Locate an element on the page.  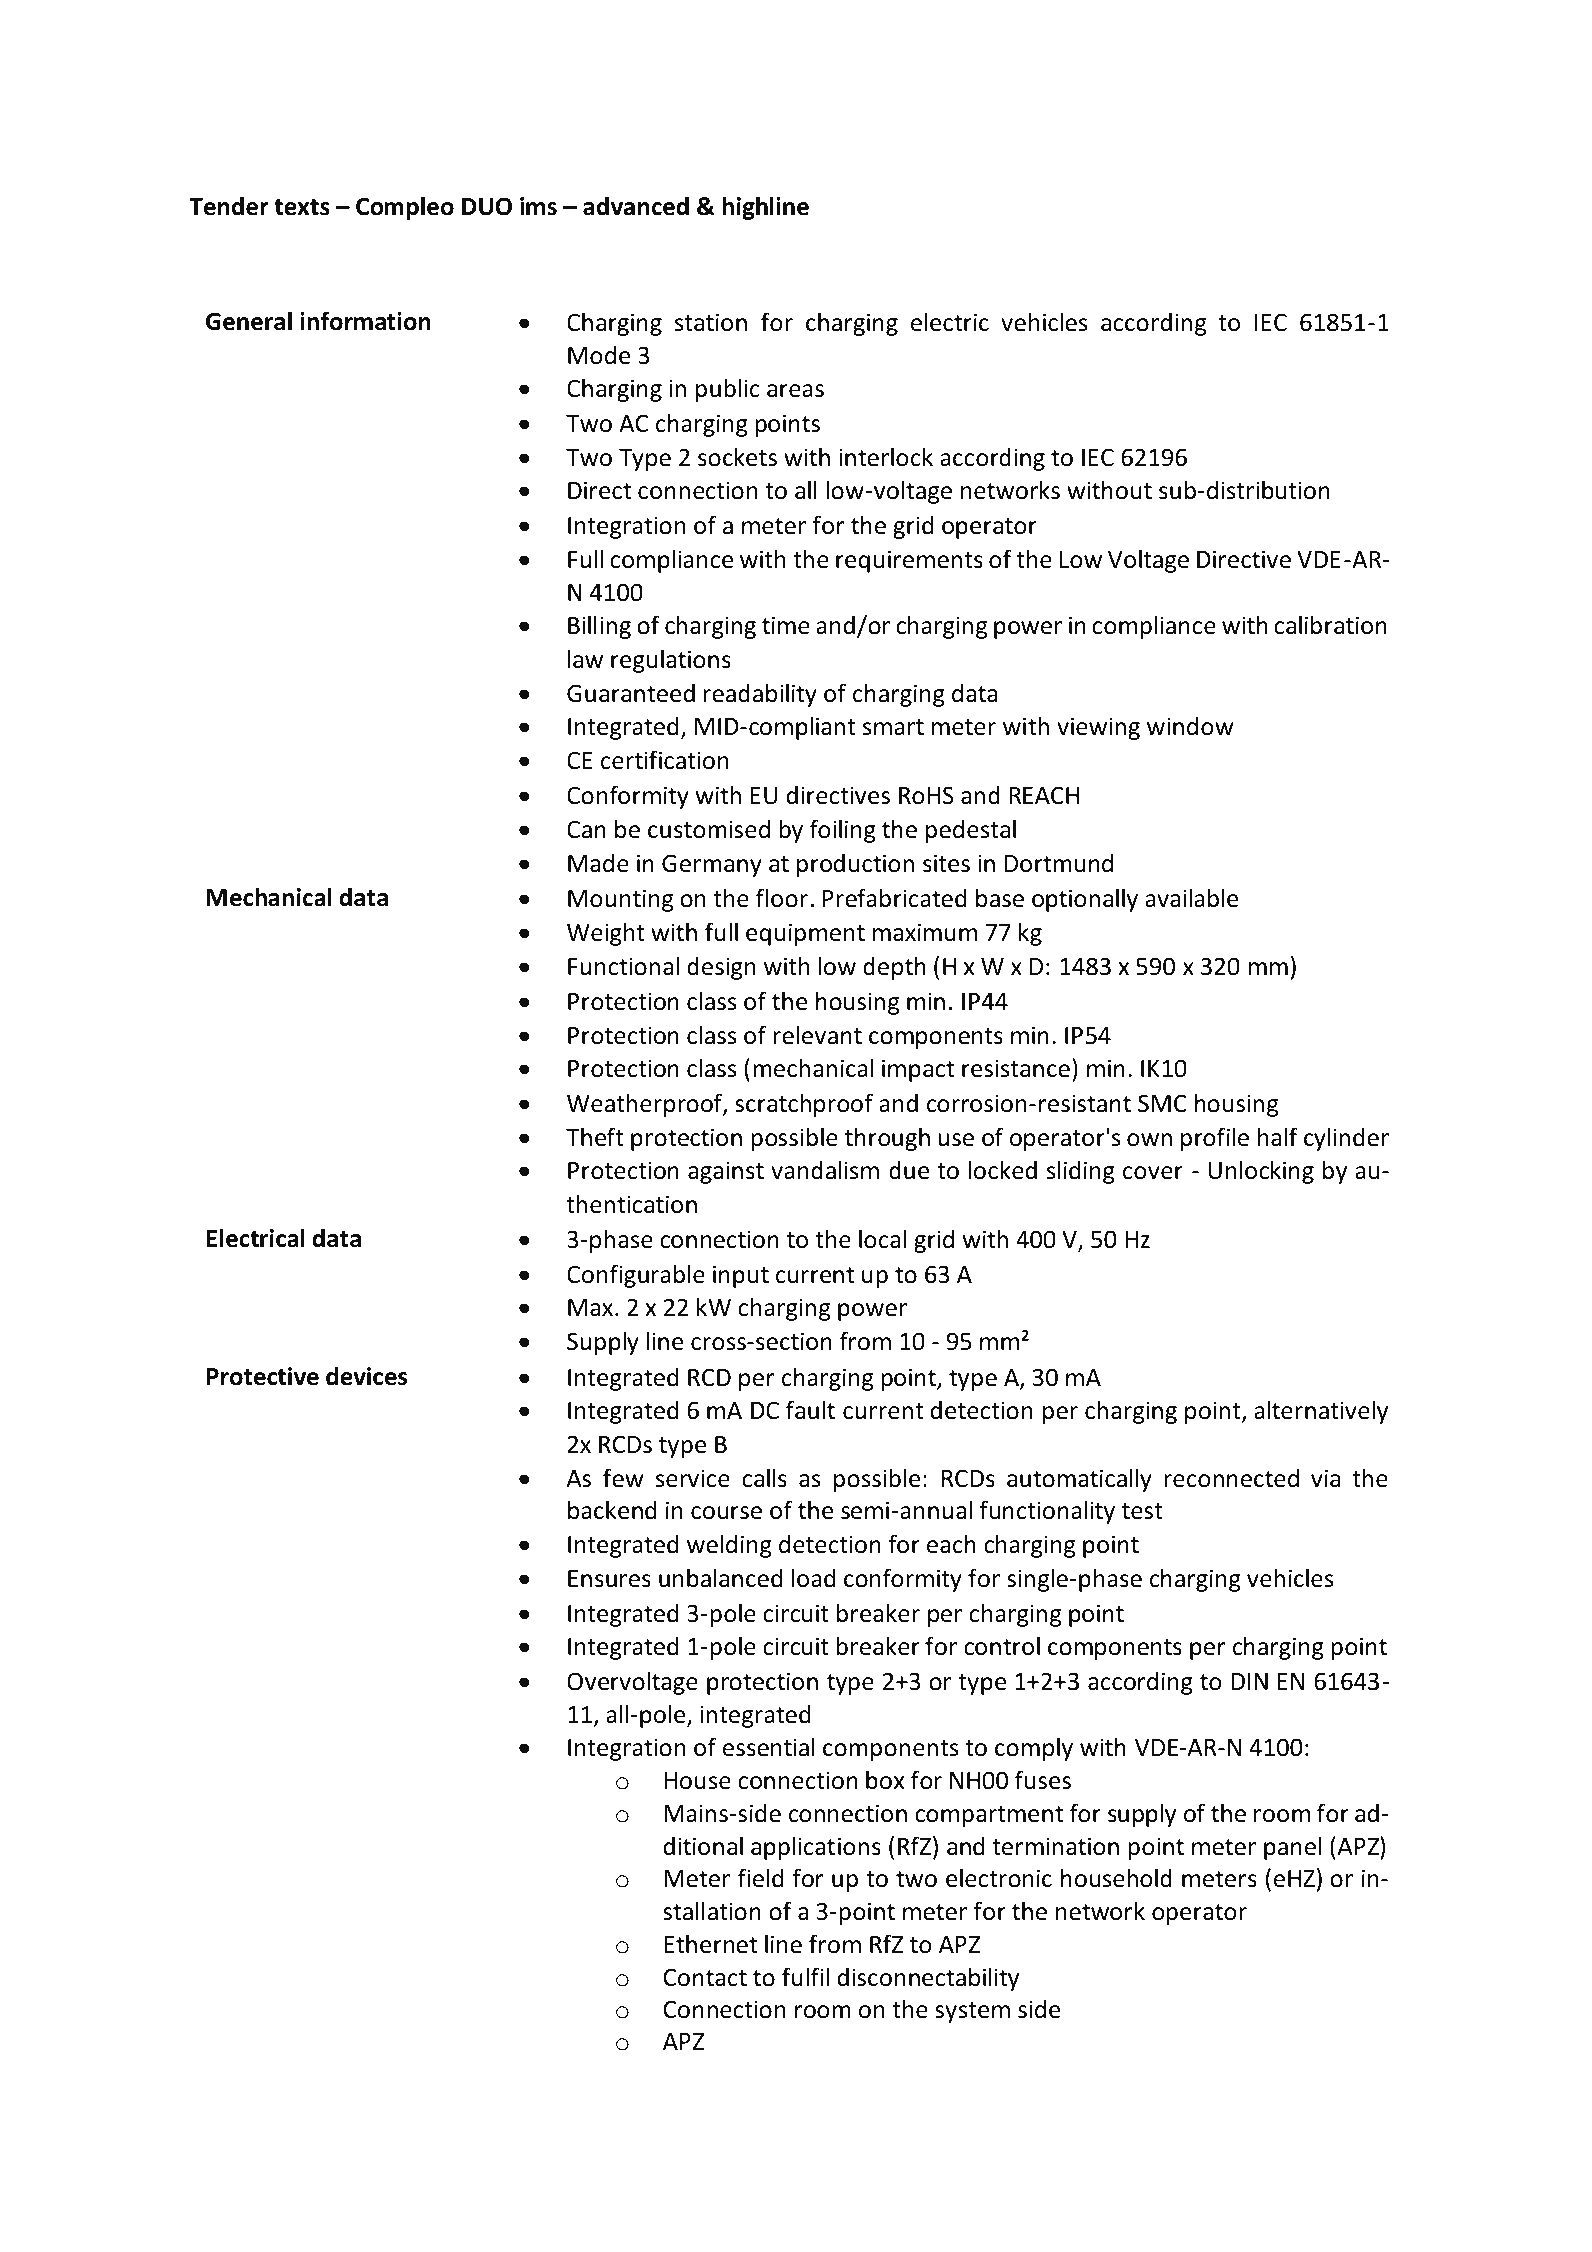
Contact is located at coordinates (705, 1977).
